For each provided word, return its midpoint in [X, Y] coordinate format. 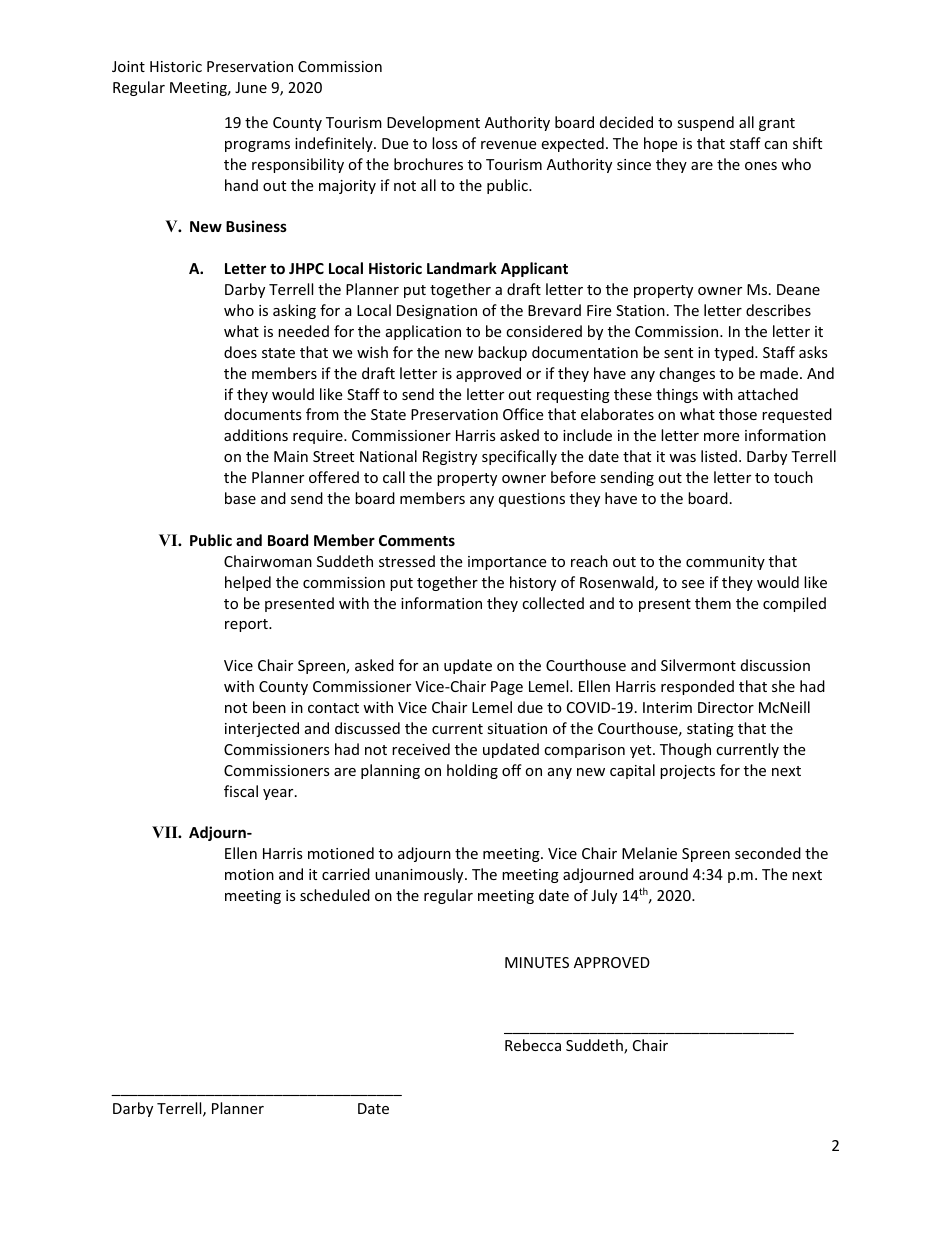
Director [726, 707]
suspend [705, 123]
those [738, 414]
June [251, 87]
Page [507, 688]
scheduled [335, 895]
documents [263, 414]
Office [523, 414]
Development [433, 123]
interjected [262, 729]
